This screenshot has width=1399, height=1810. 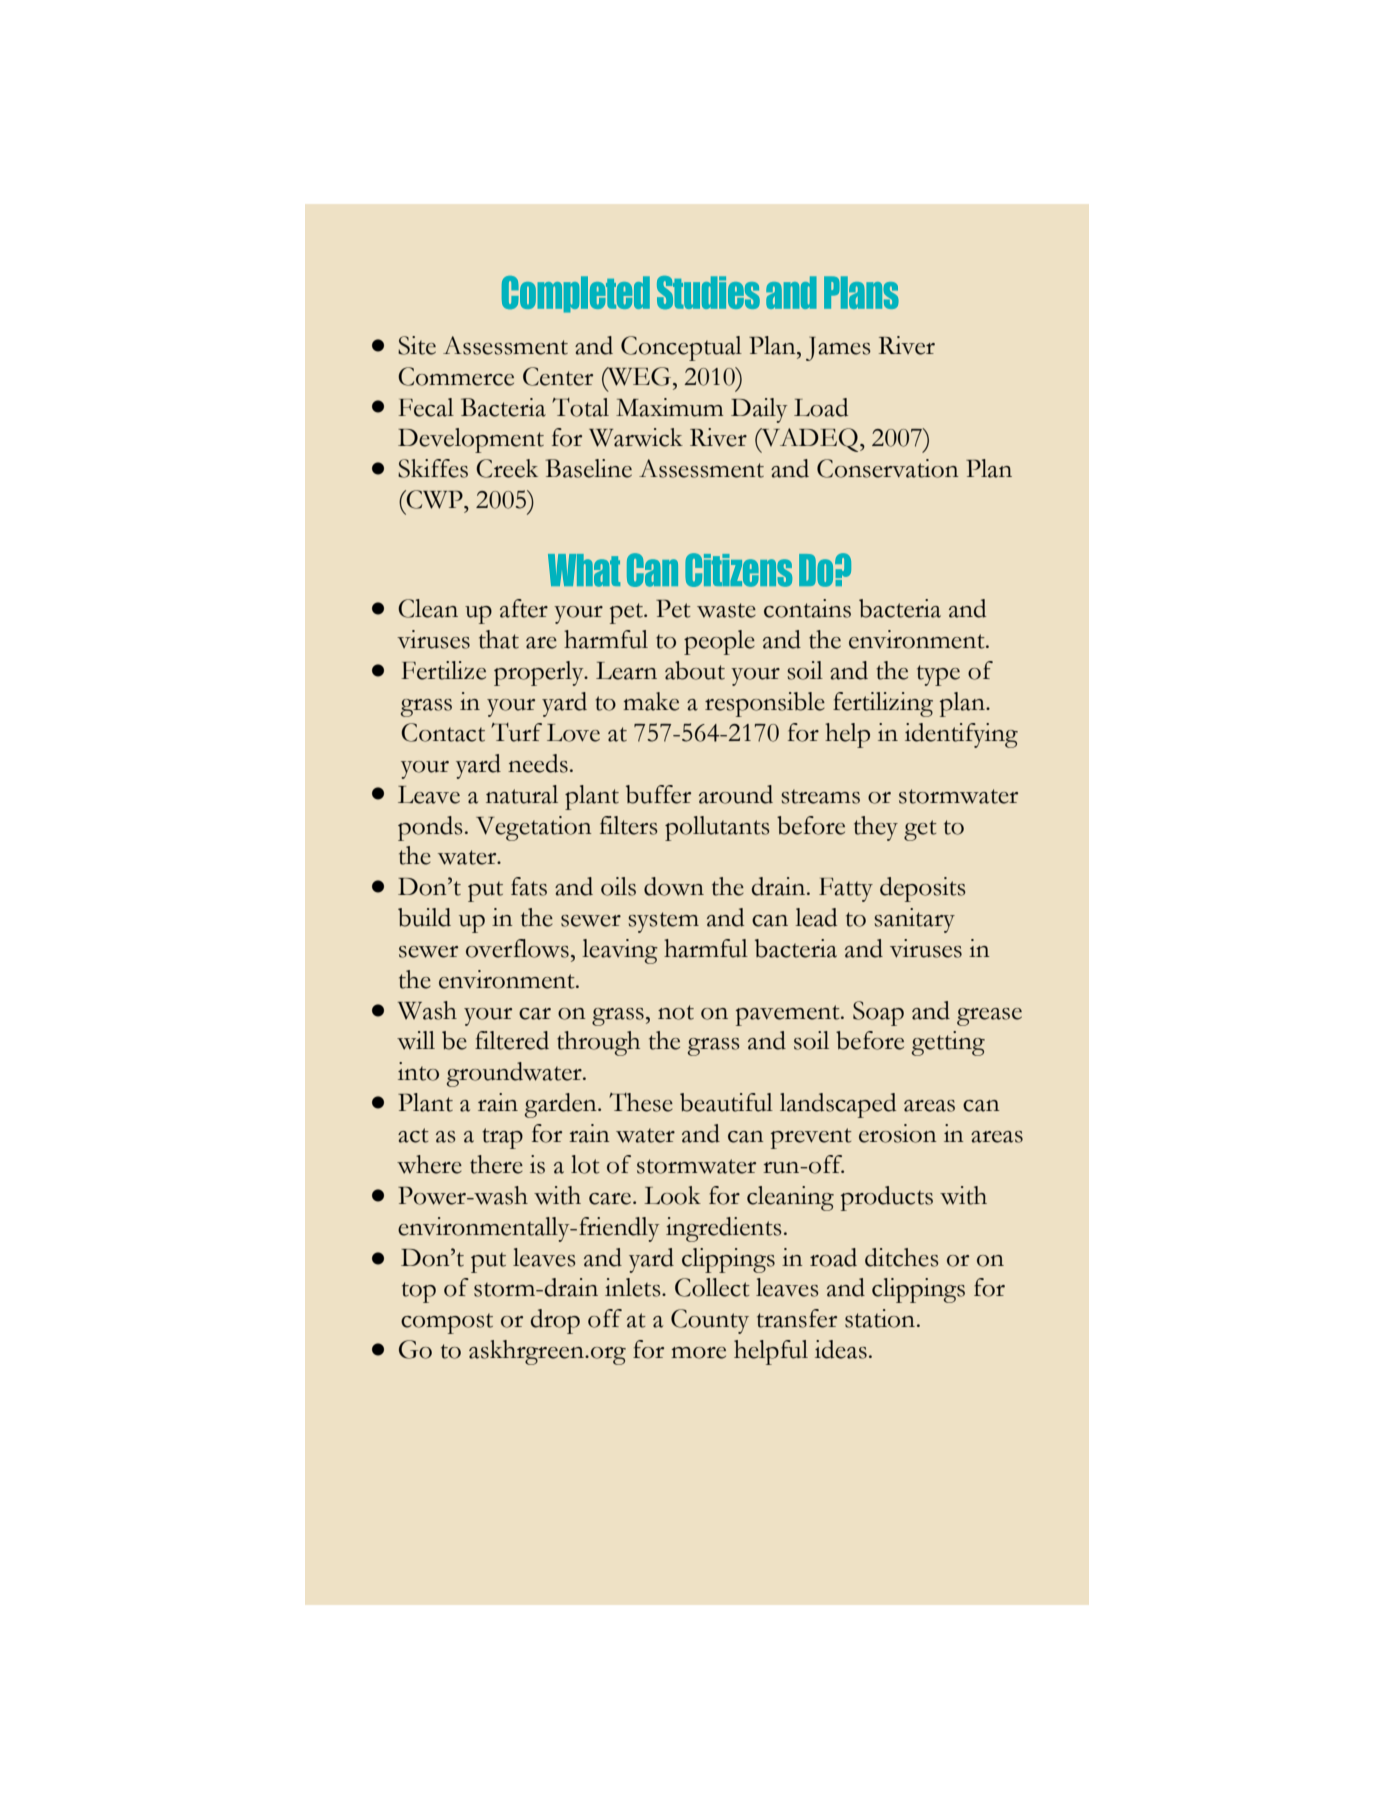 What do you see at coordinates (456, 376) in the screenshot?
I see `Commerce` at bounding box center [456, 376].
